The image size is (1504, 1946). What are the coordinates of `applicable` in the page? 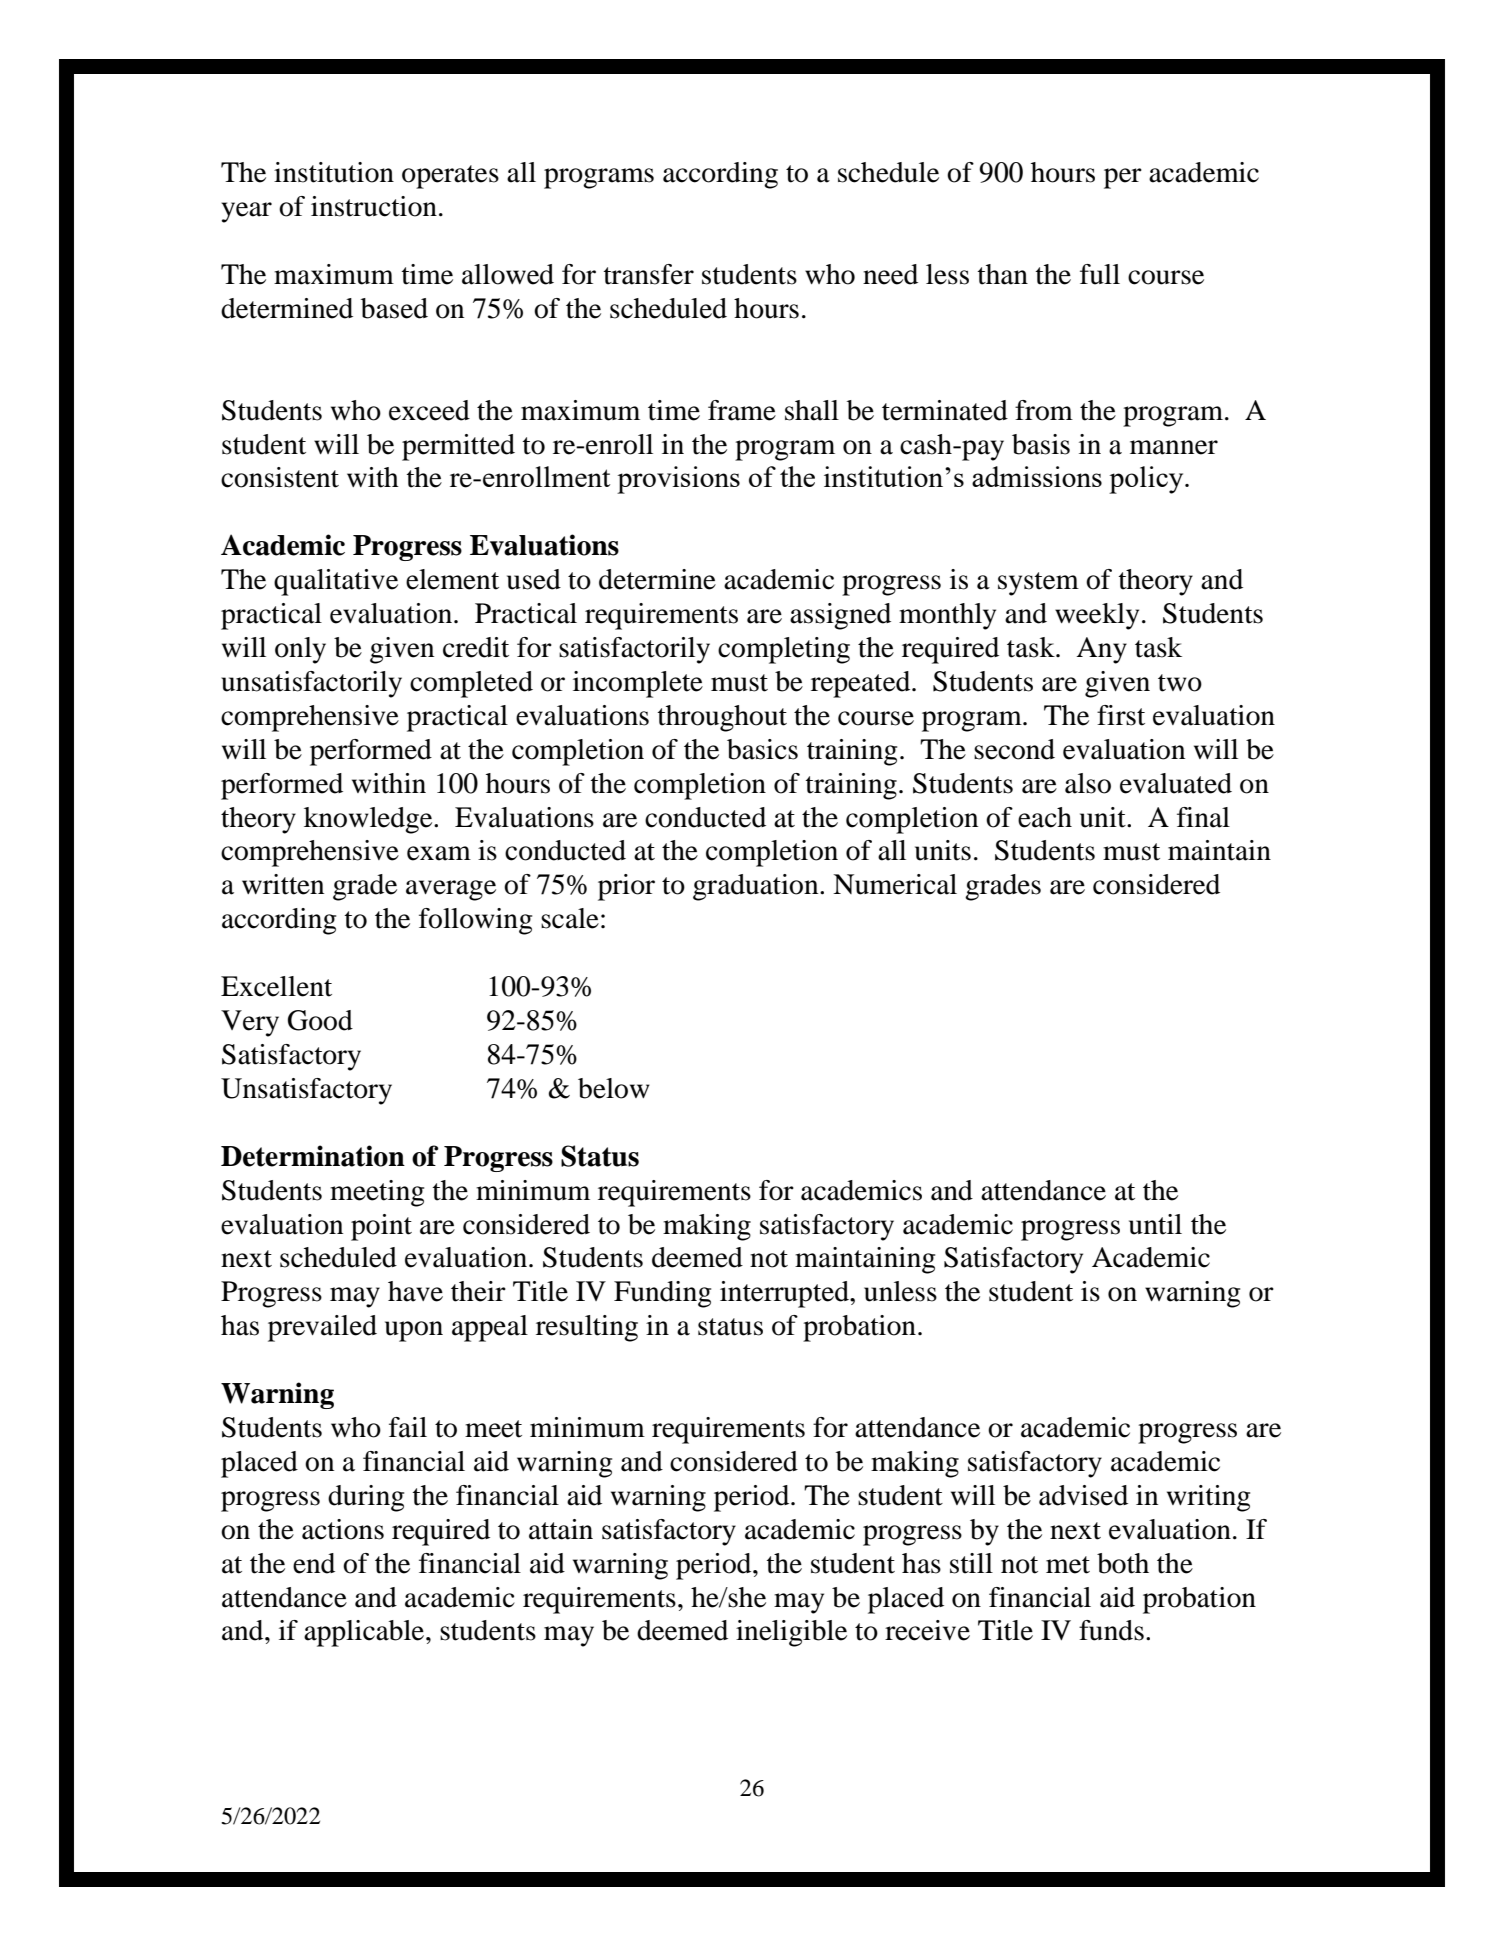 It's located at (365, 1633).
